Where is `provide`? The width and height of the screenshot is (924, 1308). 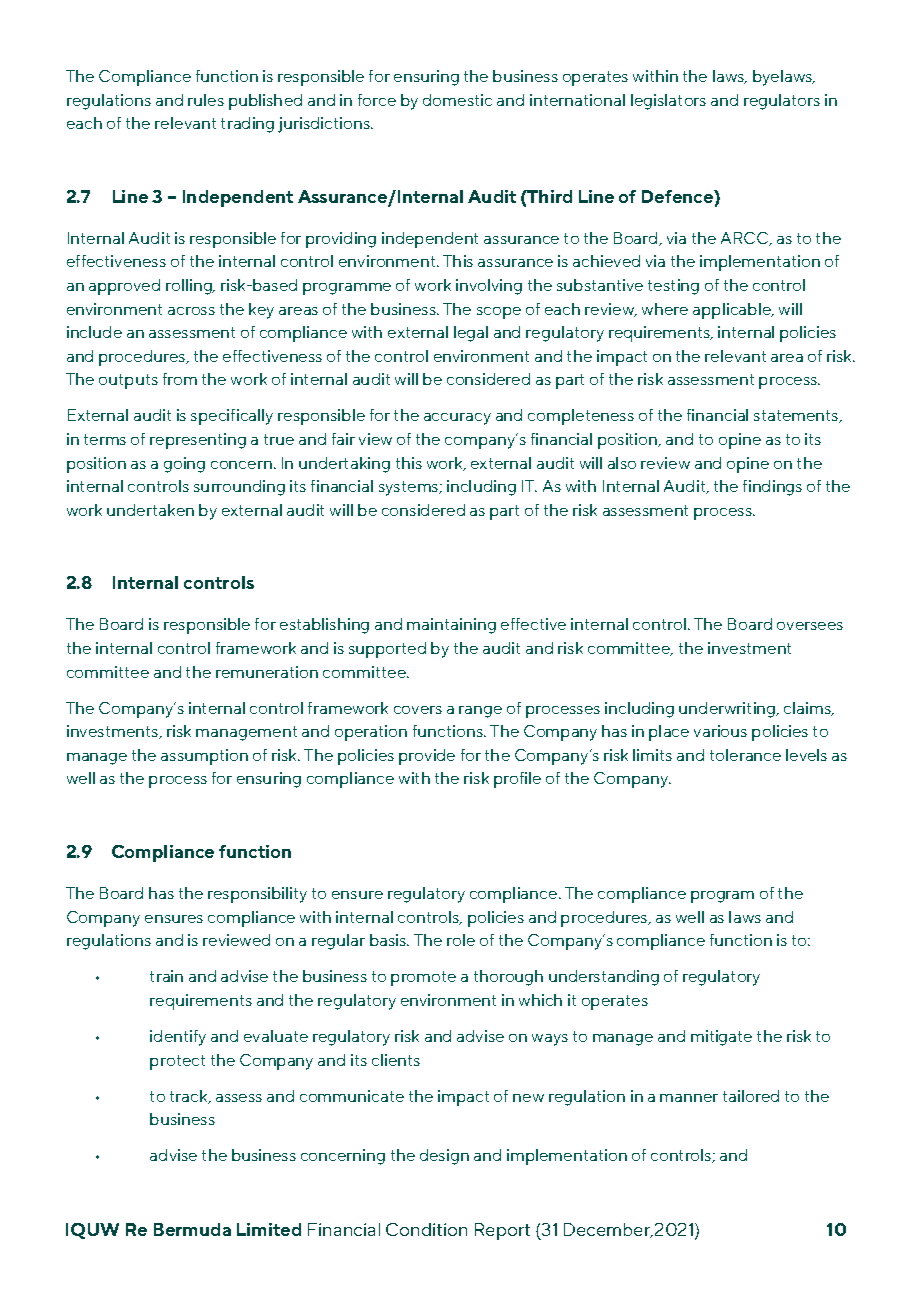 provide is located at coordinates (427, 757).
